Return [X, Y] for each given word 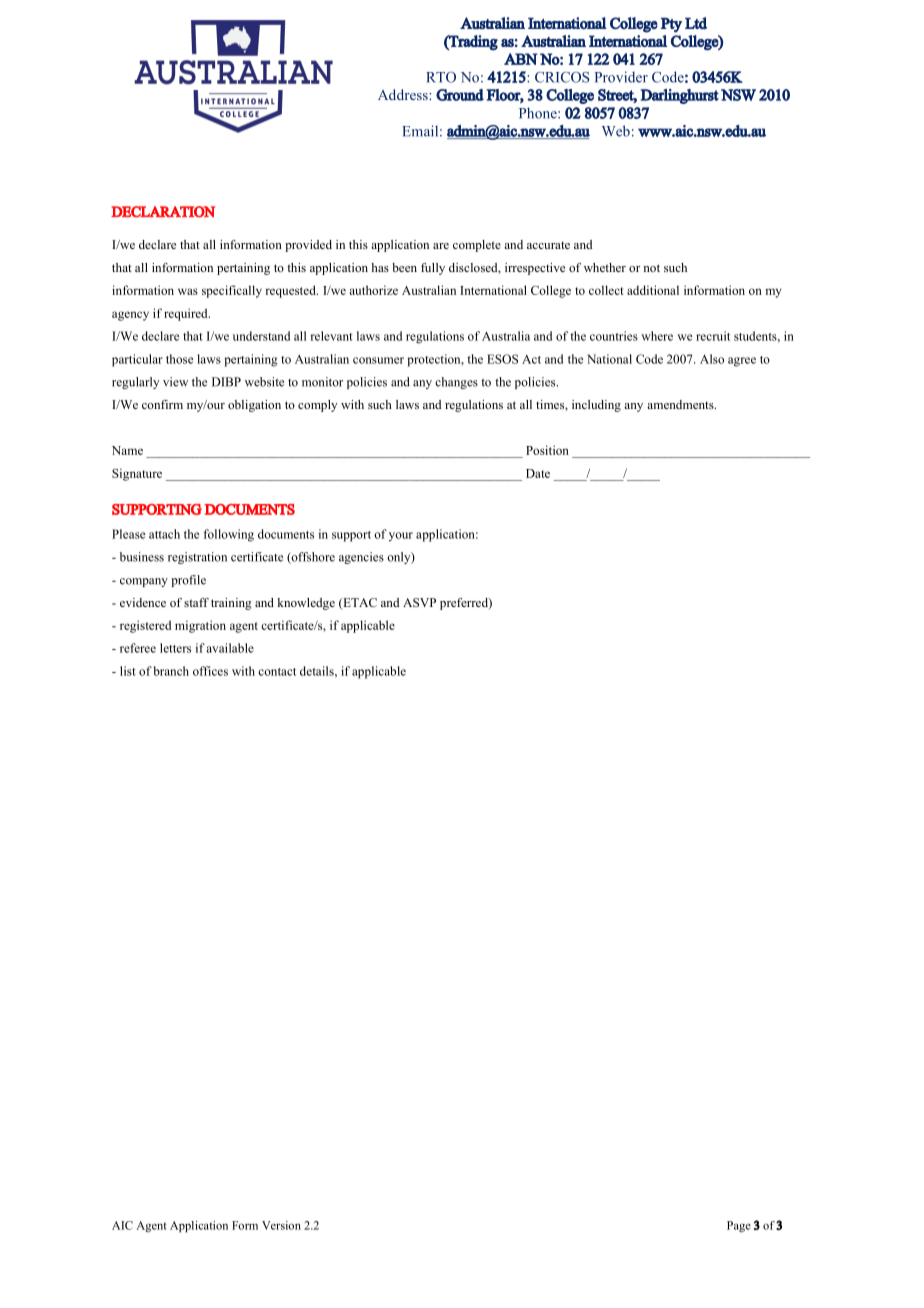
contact [277, 672]
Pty [671, 25]
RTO [441, 77]
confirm [162, 404]
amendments [681, 404]
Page [739, 1226]
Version [281, 1225]
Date [538, 473]
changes [456, 383]
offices [210, 671]
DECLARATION [163, 212]
